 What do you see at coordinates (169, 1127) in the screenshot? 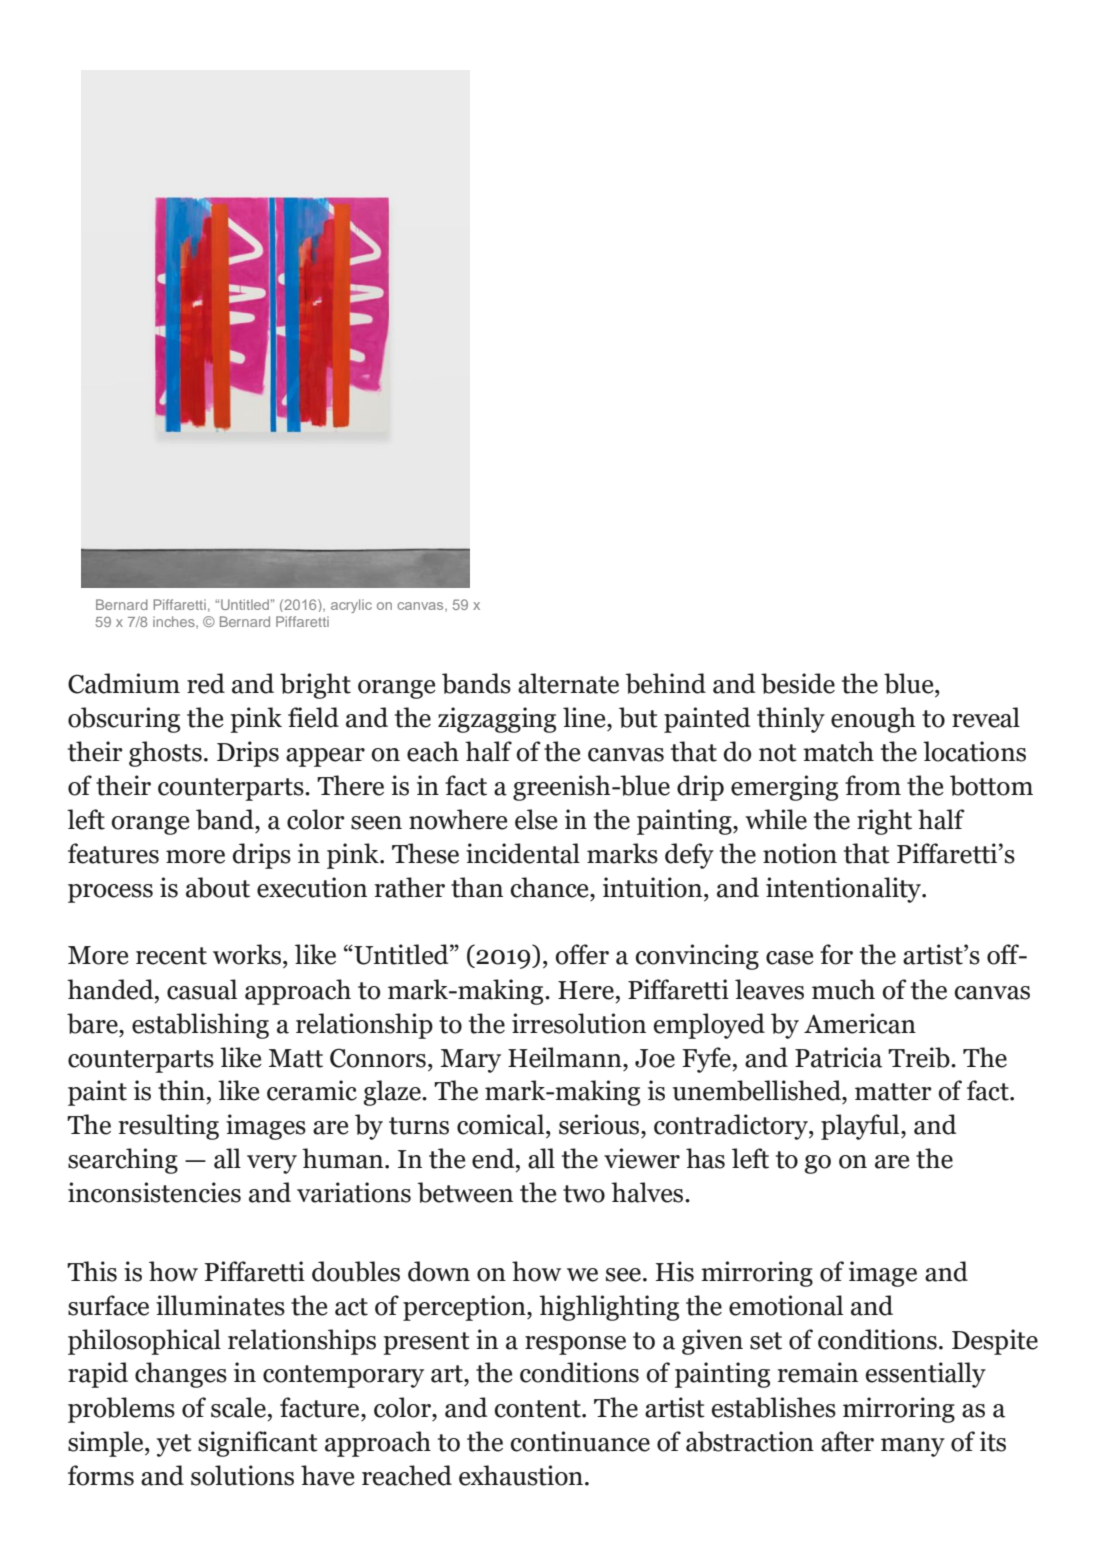
I see `resulting` at bounding box center [169, 1127].
